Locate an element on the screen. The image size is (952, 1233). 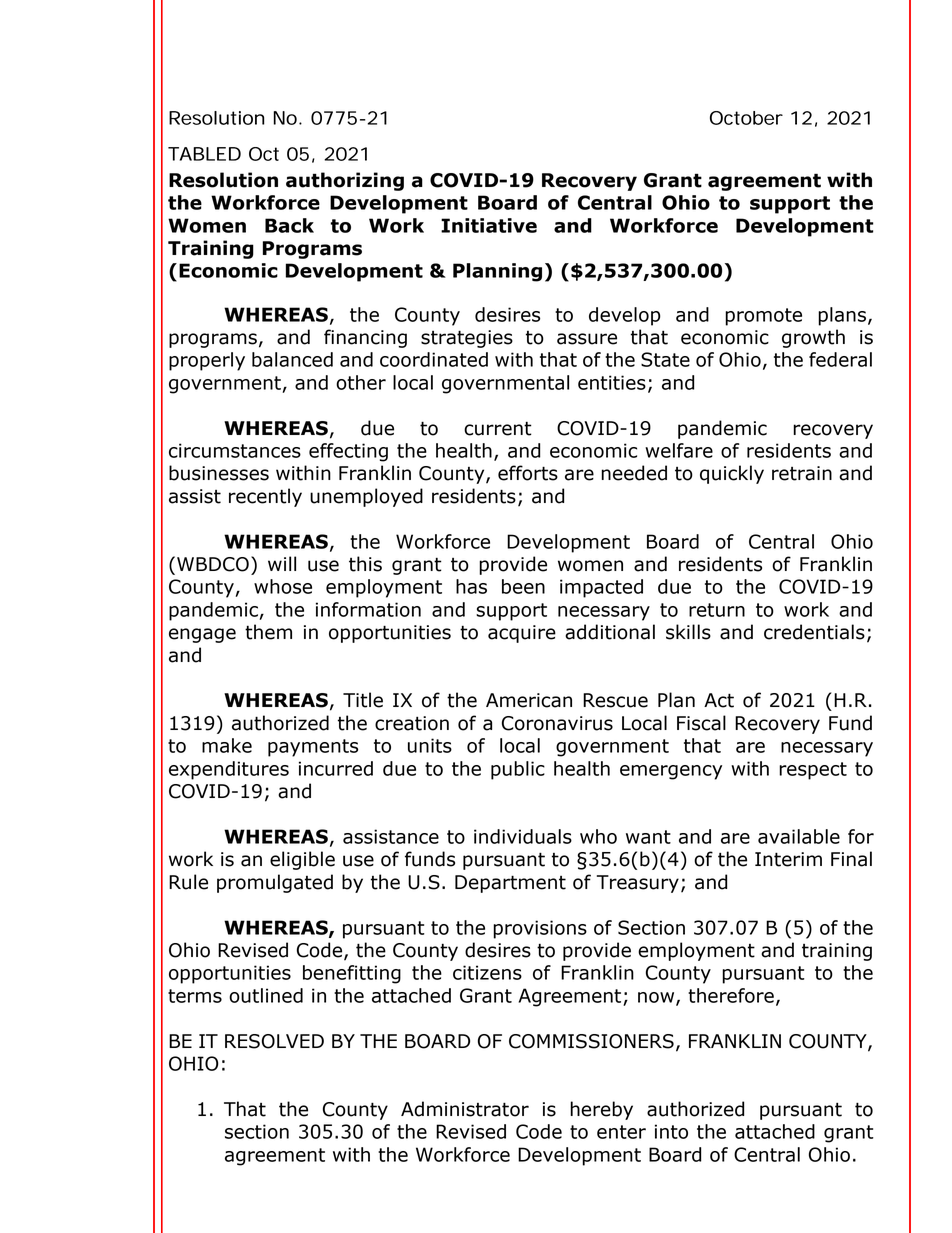
efforts is located at coordinates (528, 473).
